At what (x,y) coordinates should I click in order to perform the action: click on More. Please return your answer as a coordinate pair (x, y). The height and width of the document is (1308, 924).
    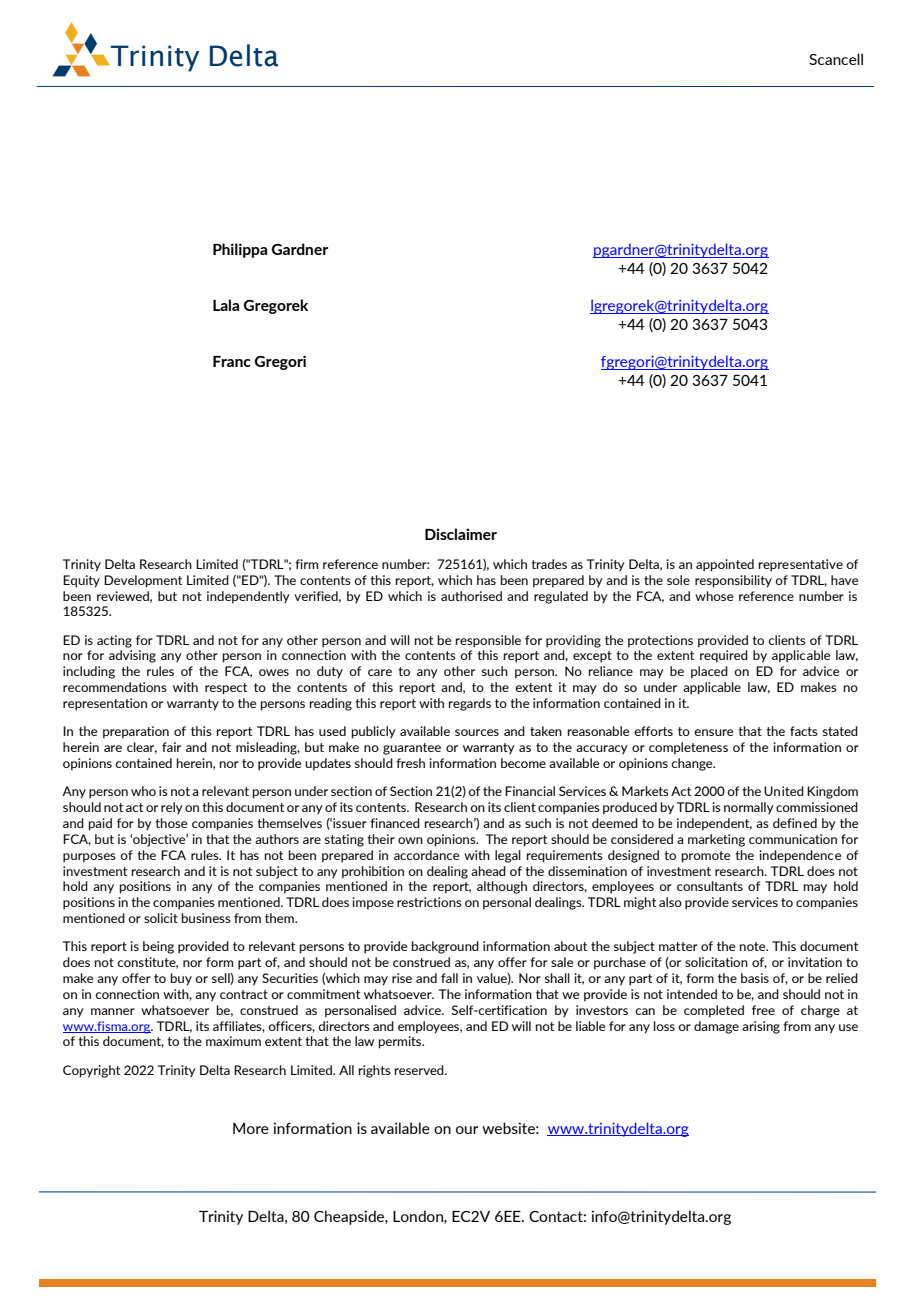
    Looking at the image, I should click on (251, 1128).
